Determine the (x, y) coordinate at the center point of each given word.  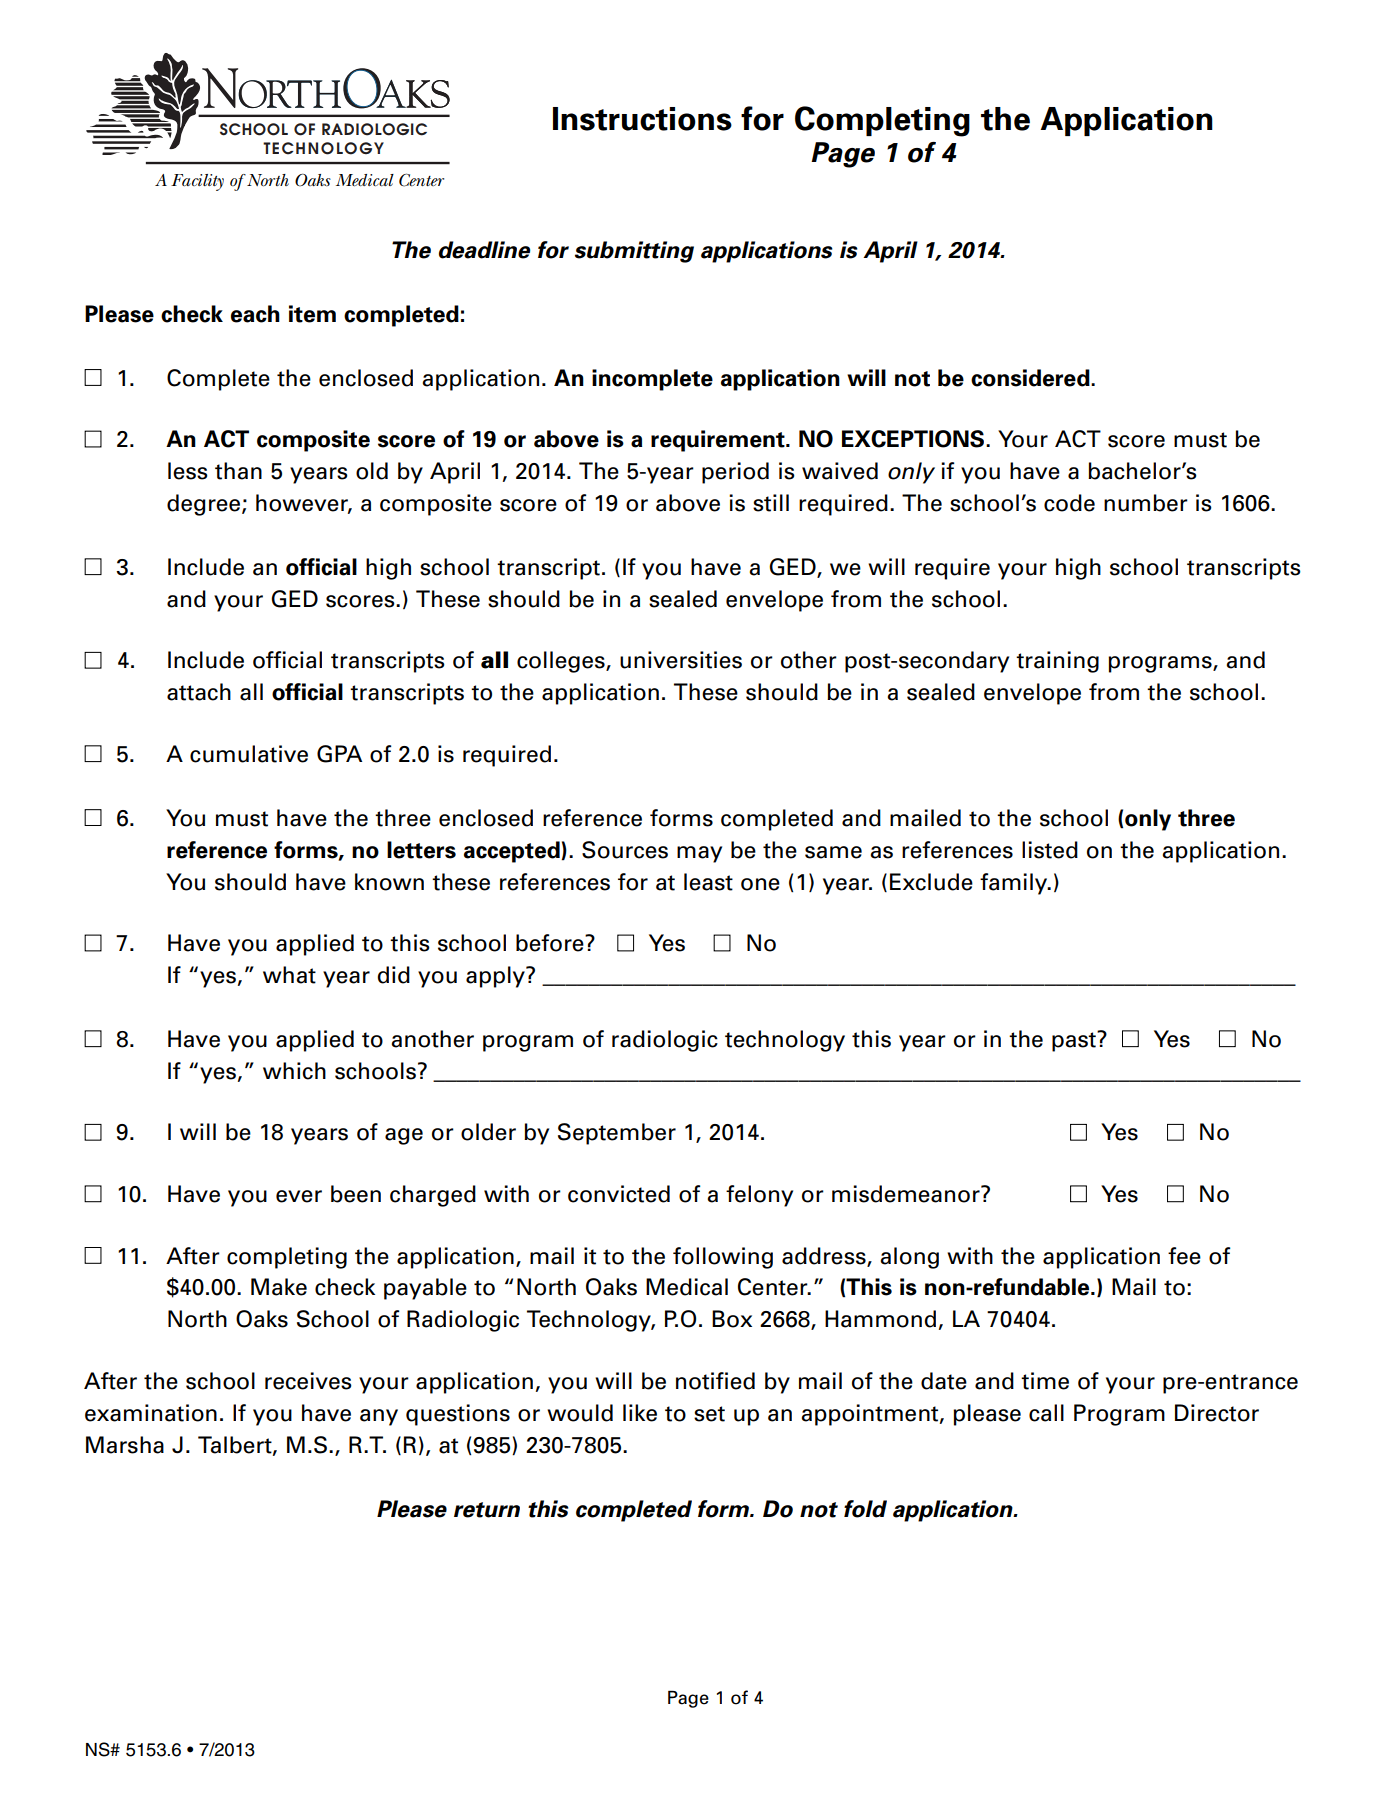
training (1057, 662)
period (735, 473)
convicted (619, 1194)
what (289, 975)
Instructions (642, 119)
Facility (197, 182)
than (238, 471)
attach (199, 692)
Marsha (125, 1445)
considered (1031, 378)
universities (681, 660)
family (1015, 884)
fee (1184, 1256)
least (708, 882)
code (1069, 503)
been (356, 1194)
